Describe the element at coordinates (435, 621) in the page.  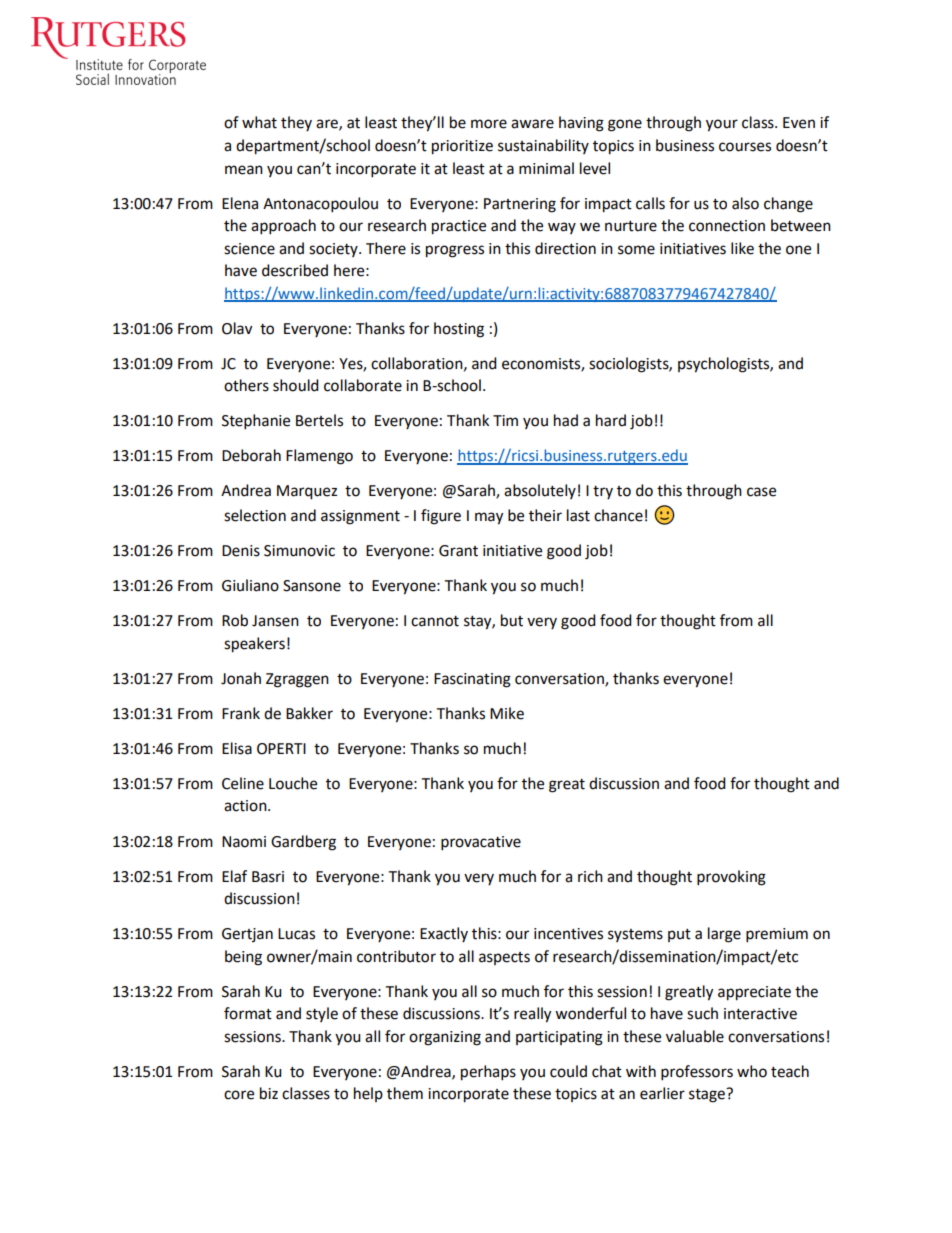
I see `cannot` at that location.
